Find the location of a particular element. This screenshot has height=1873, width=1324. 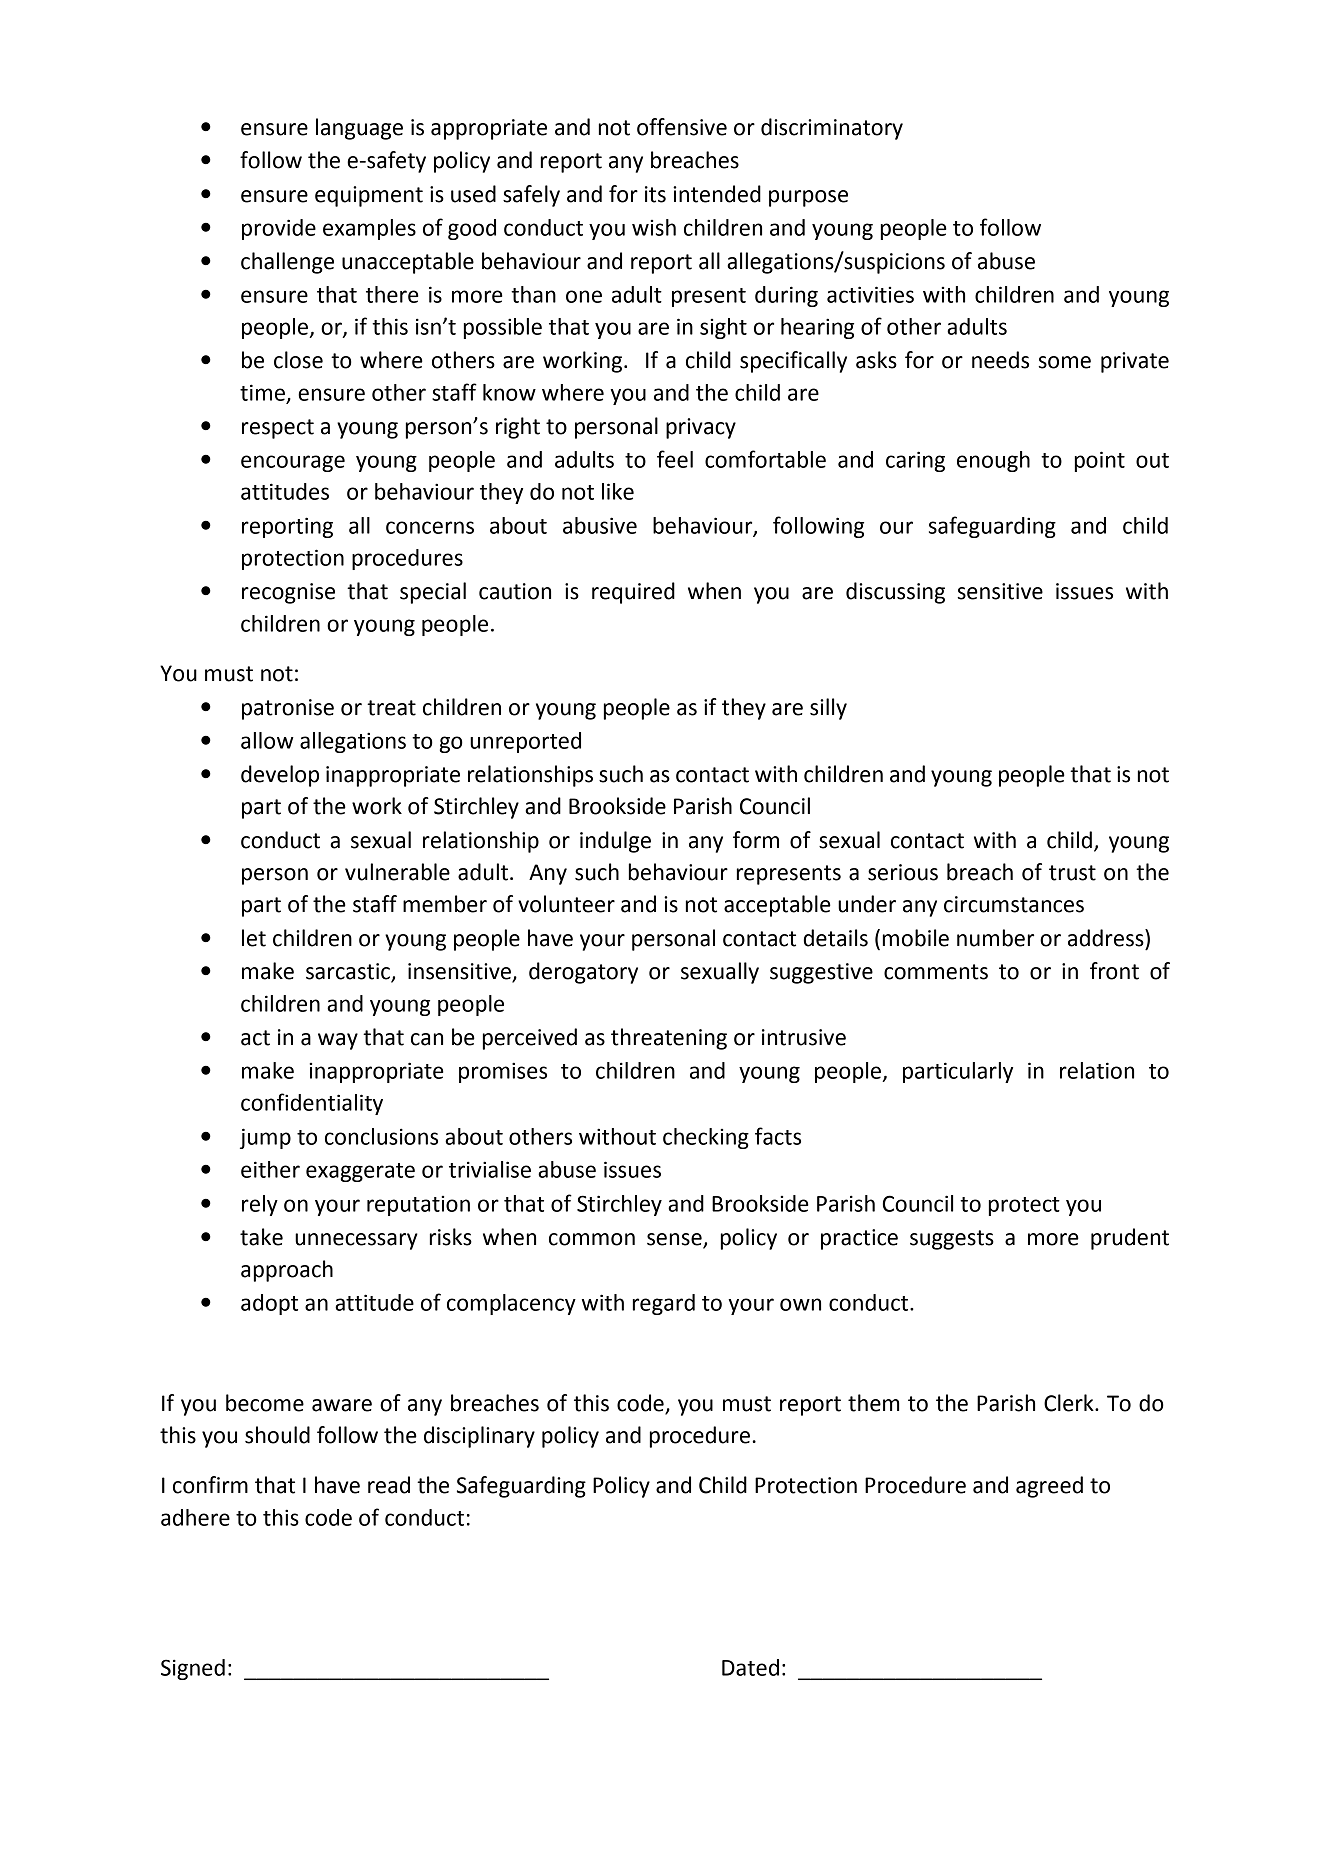

Dated is located at coordinates (750, 1667).
